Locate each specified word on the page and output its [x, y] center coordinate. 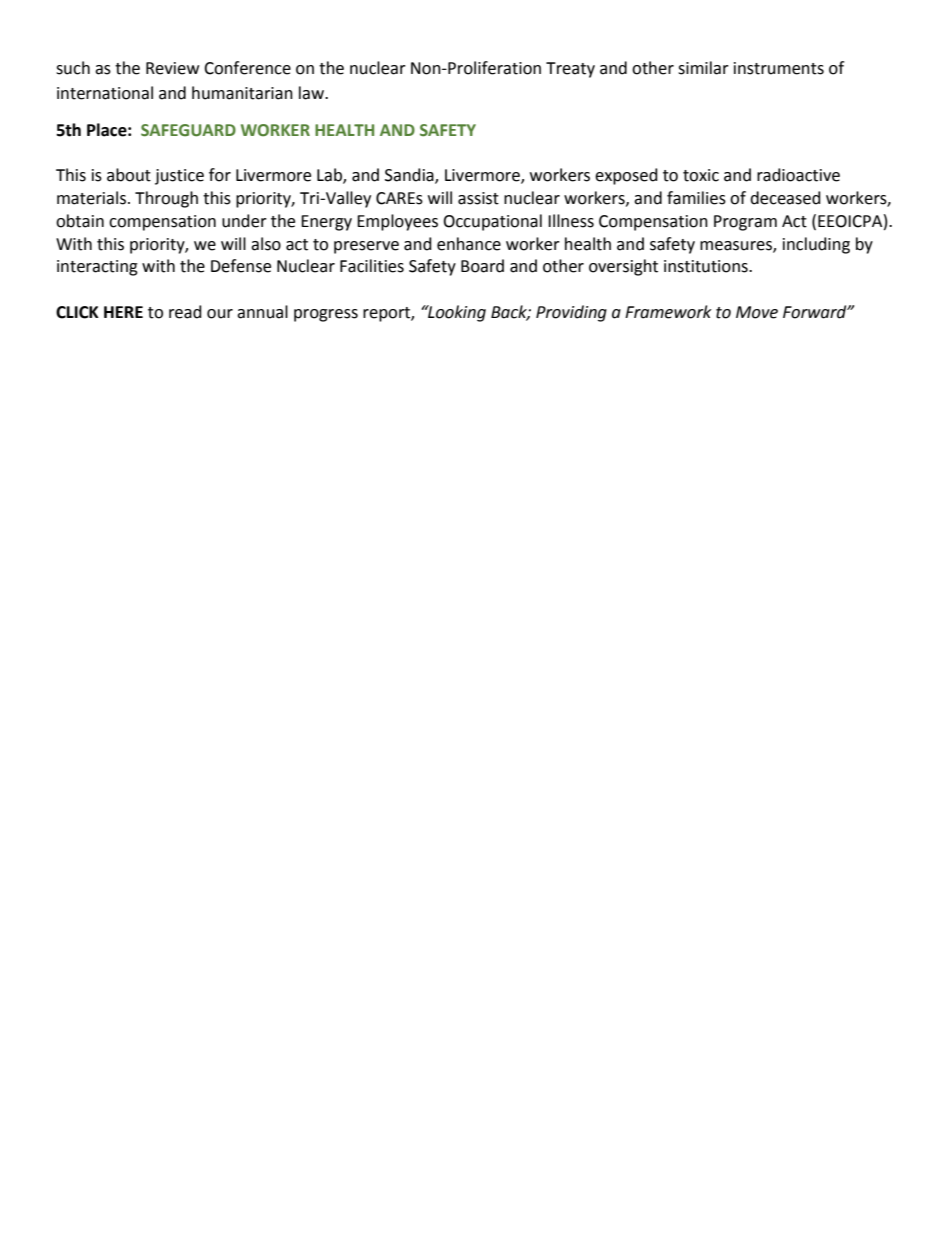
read [185, 312]
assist [478, 198]
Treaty [570, 70]
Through [166, 199]
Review [172, 68]
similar [703, 68]
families [696, 198]
